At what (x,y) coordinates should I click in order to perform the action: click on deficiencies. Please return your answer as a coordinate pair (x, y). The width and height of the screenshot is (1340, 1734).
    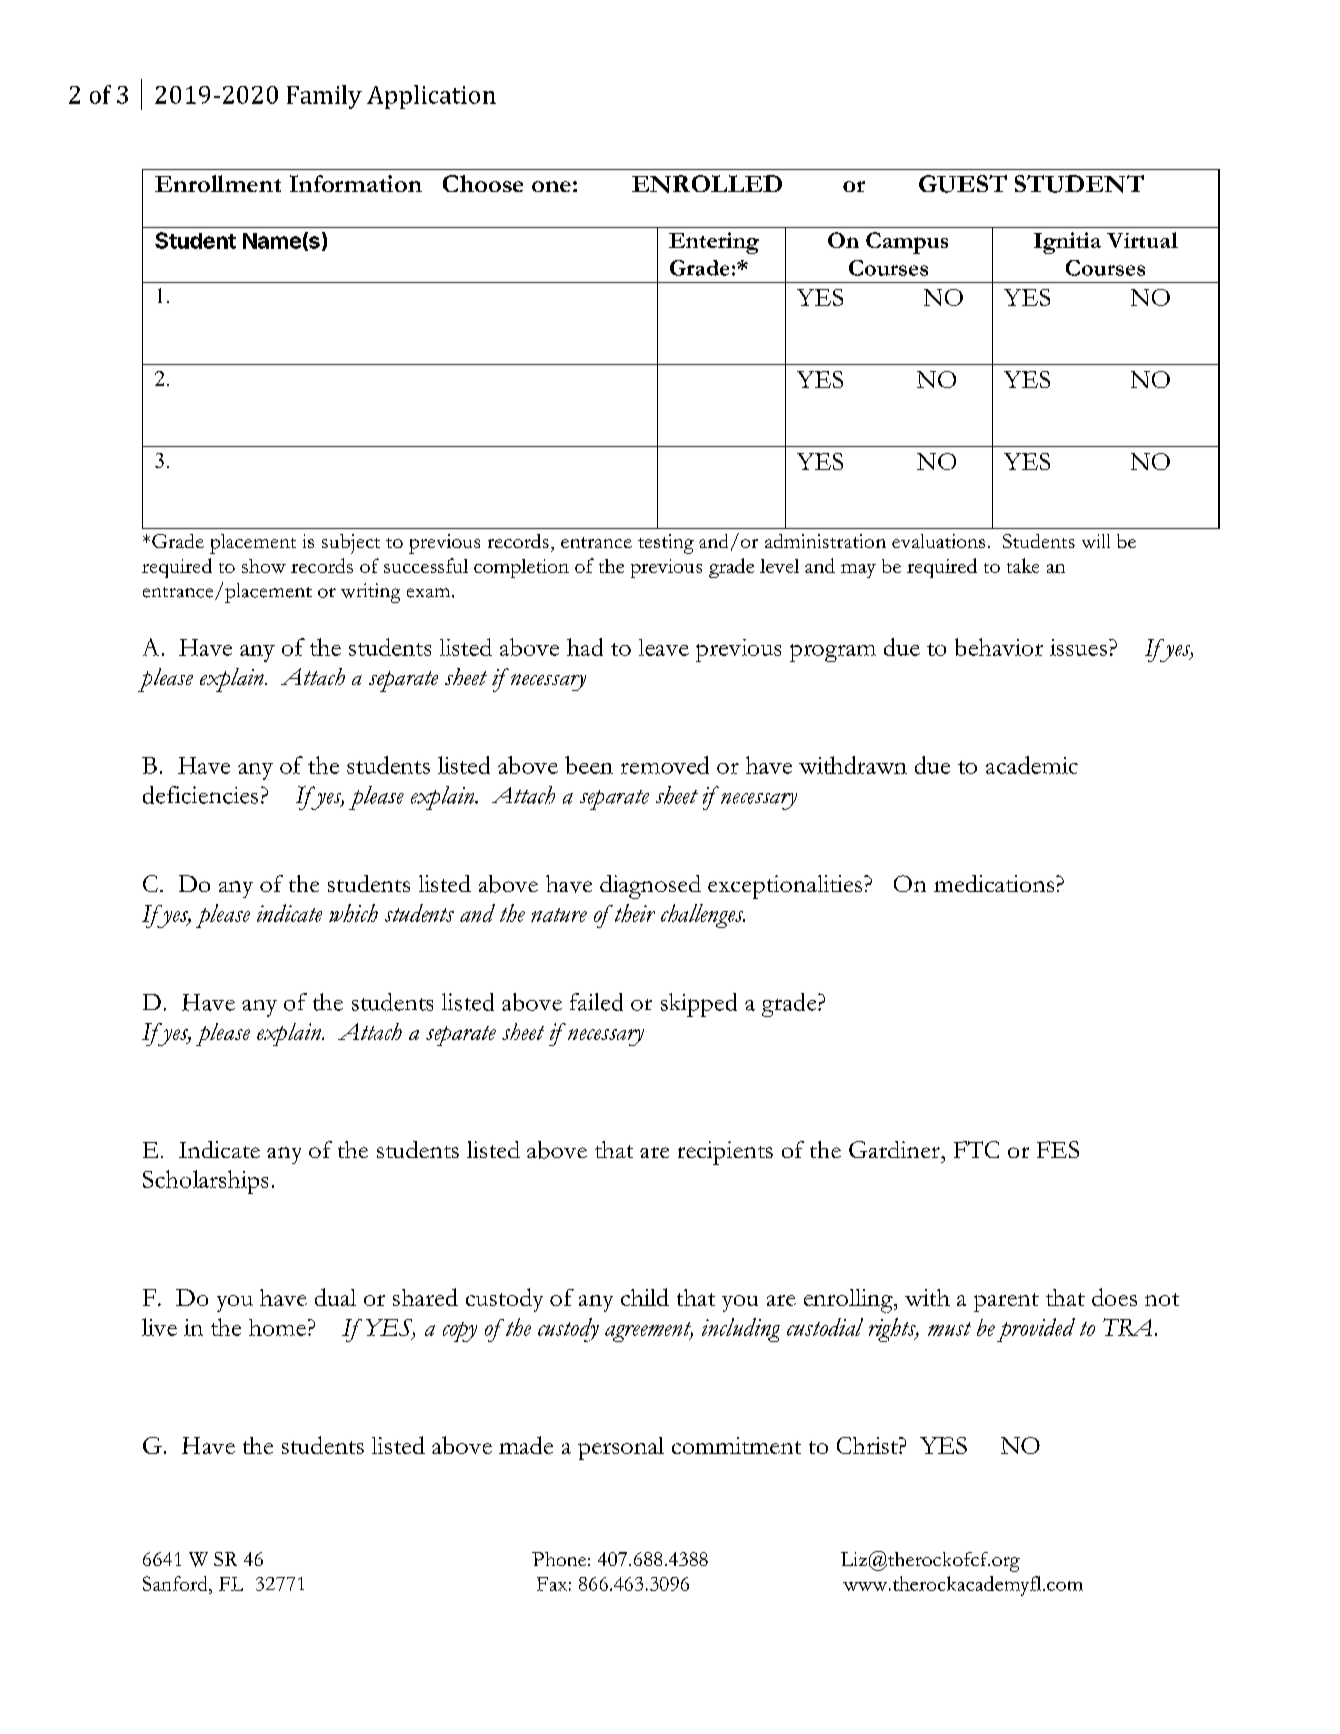
    Looking at the image, I should click on (200, 795).
